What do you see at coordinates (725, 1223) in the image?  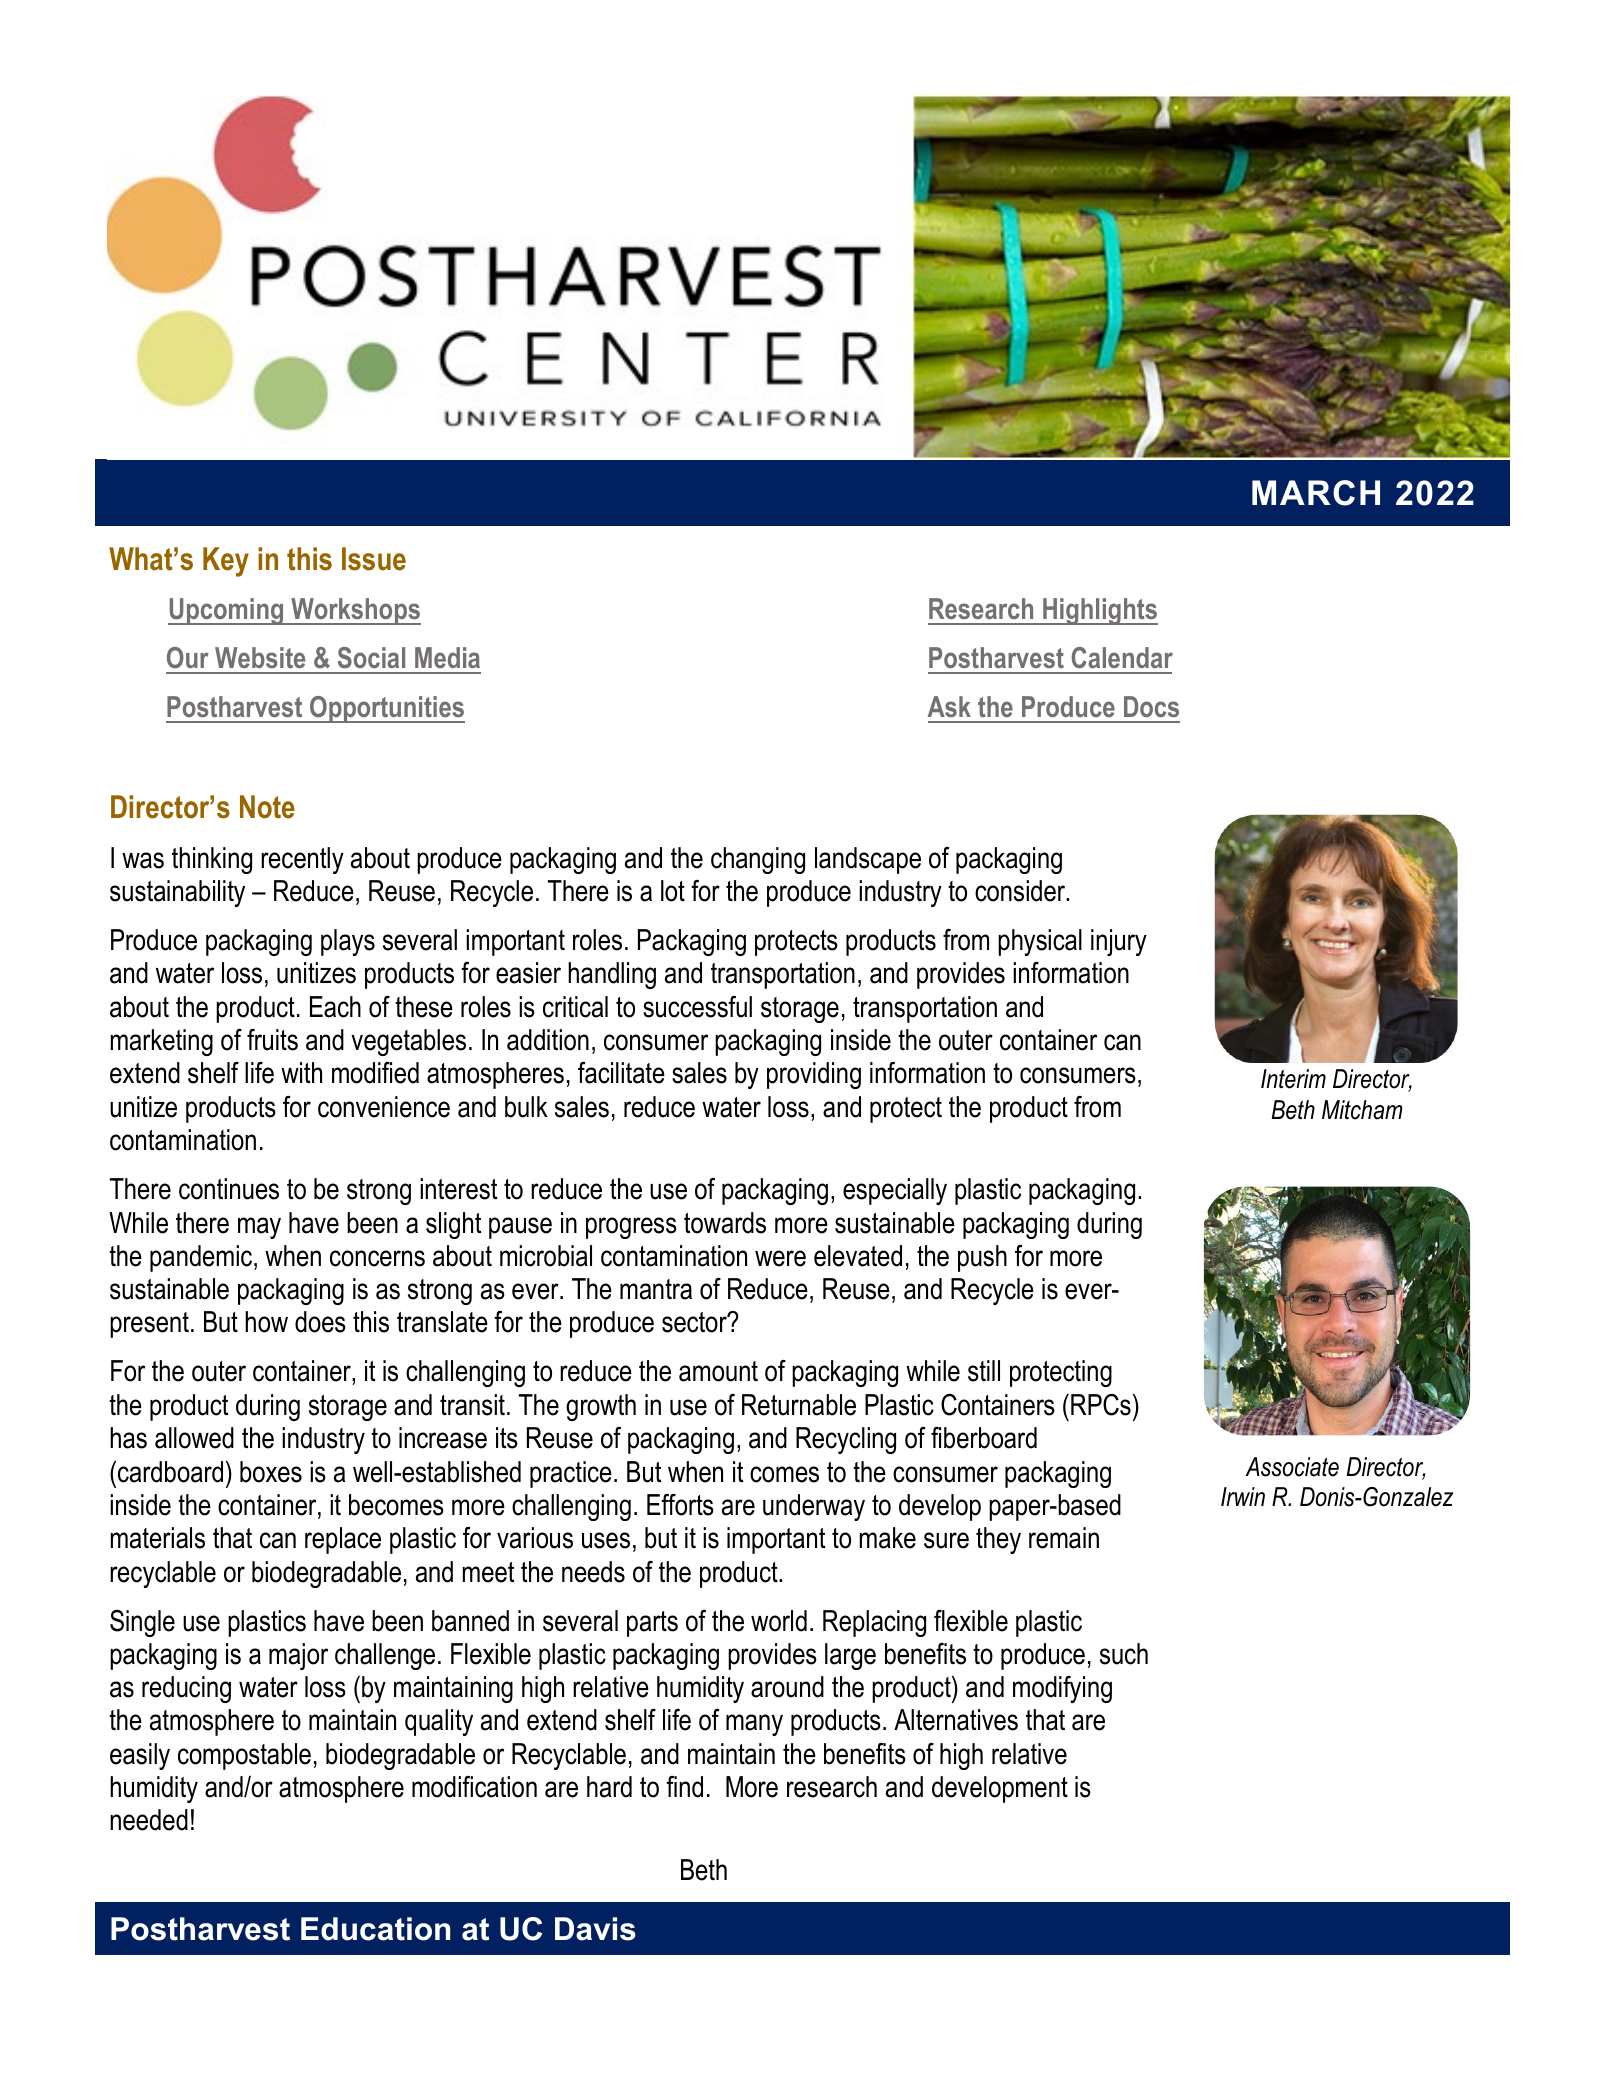 I see `towards` at bounding box center [725, 1223].
